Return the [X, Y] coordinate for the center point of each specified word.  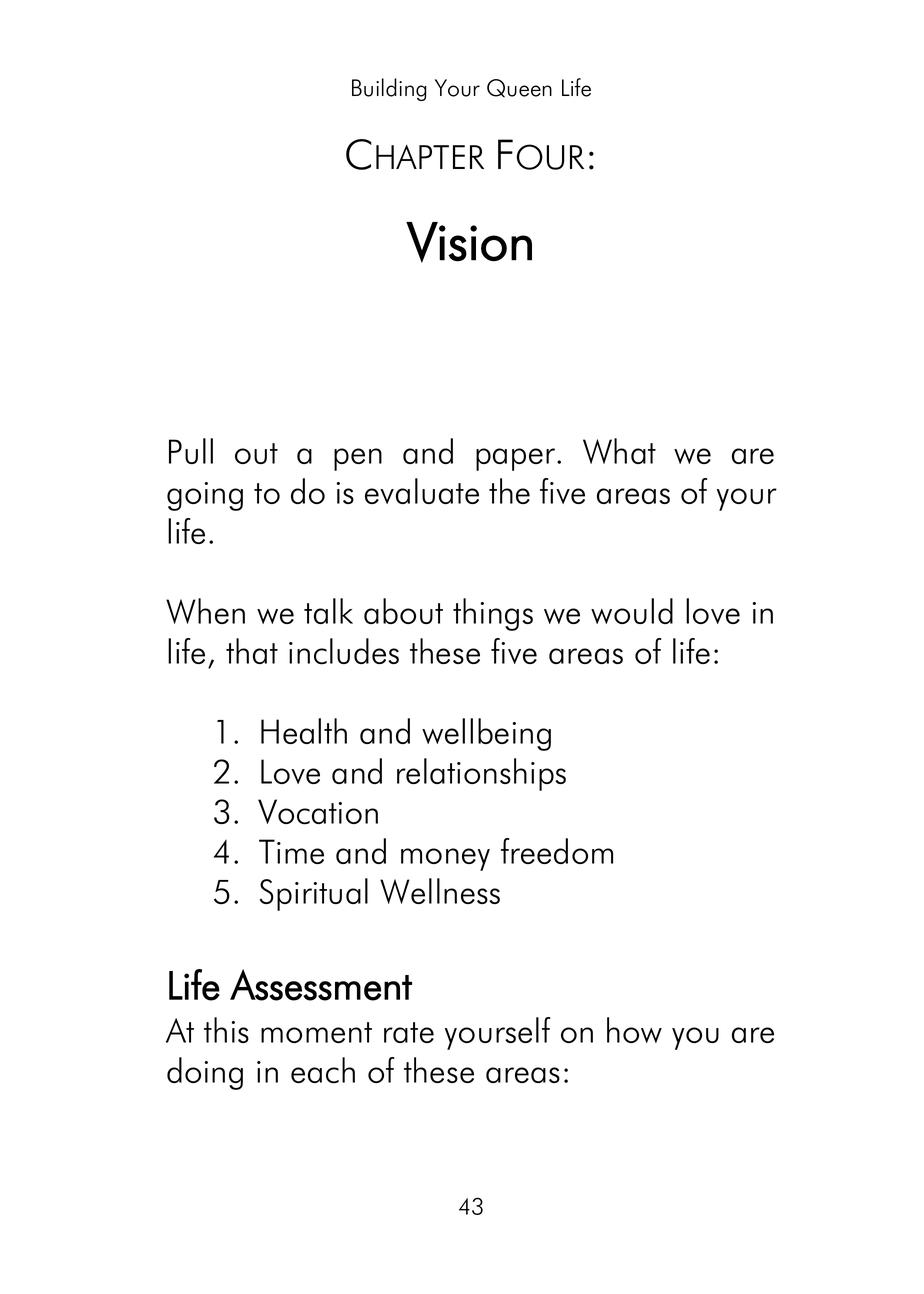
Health [304, 731]
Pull [191, 451]
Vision [469, 242]
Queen [519, 88]
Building [389, 89]
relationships [481, 774]
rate [409, 1032]
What [619, 451]
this [226, 1030]
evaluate [422, 491]
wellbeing [486, 734]
